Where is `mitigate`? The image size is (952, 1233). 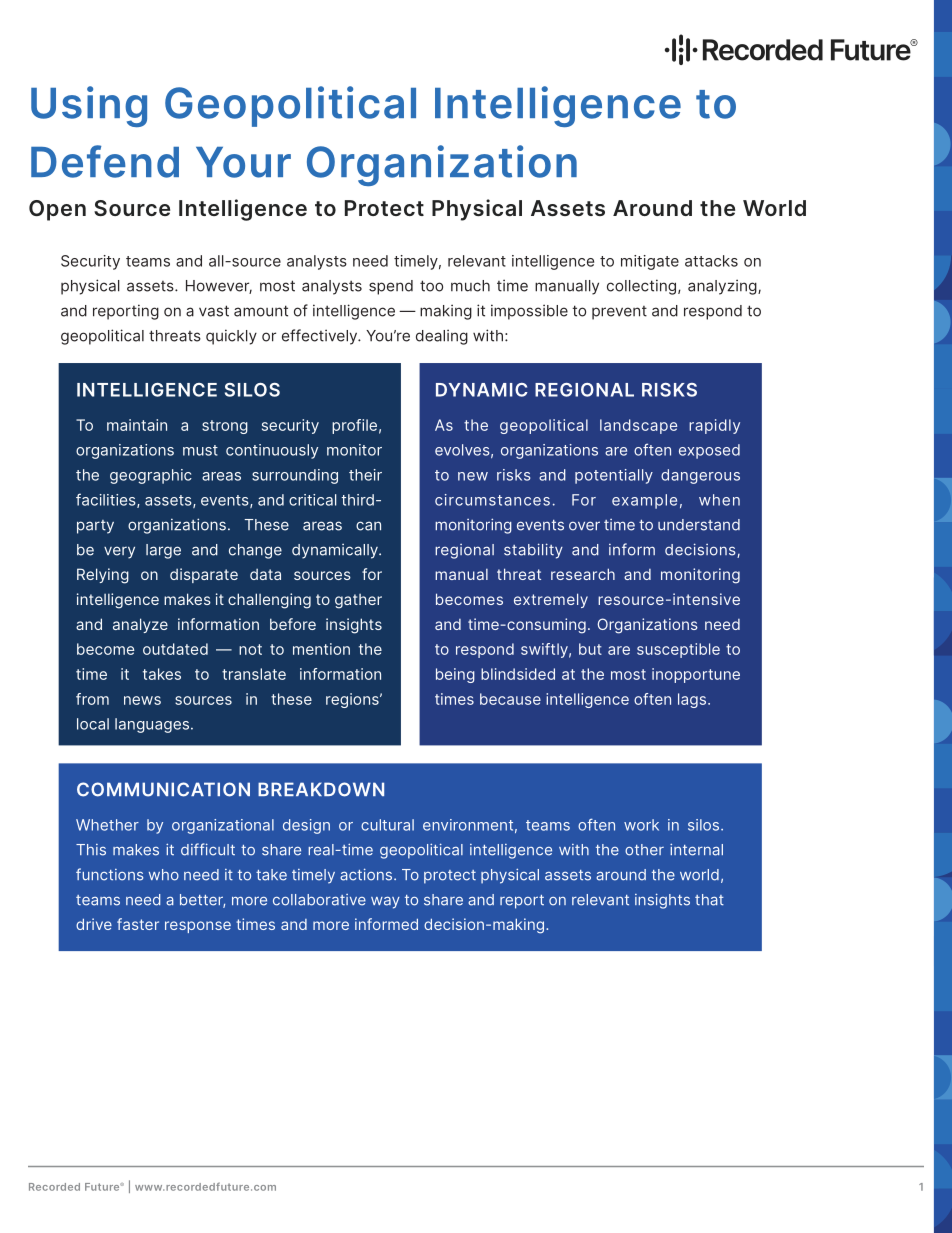 mitigate is located at coordinates (650, 262).
